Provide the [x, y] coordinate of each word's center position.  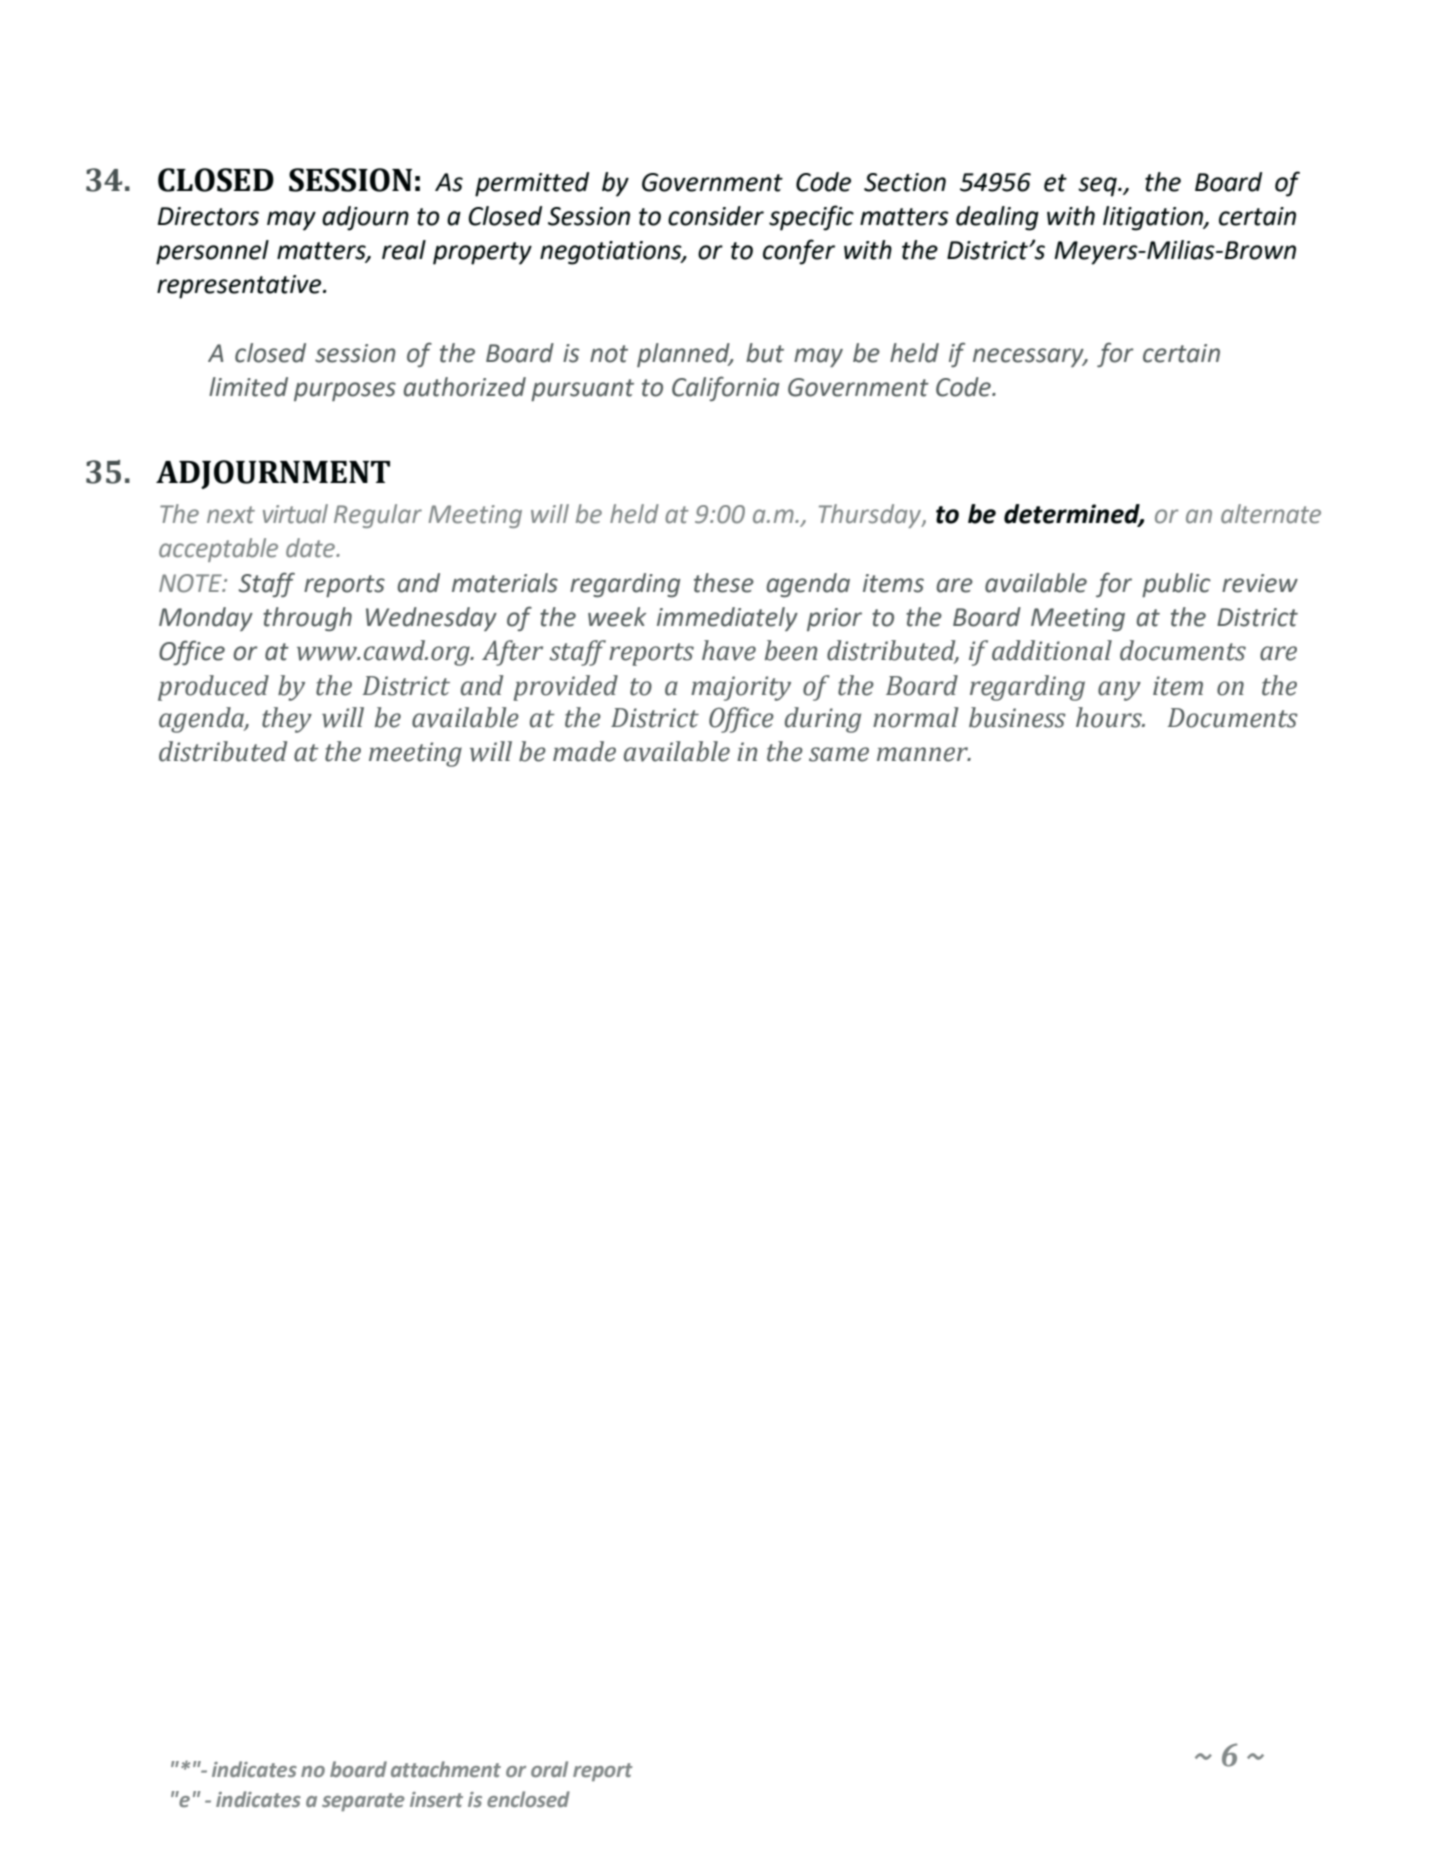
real [404, 250]
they [287, 720]
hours [1110, 717]
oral [549, 1769]
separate [363, 1802]
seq [1098, 187]
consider [716, 216]
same [839, 754]
